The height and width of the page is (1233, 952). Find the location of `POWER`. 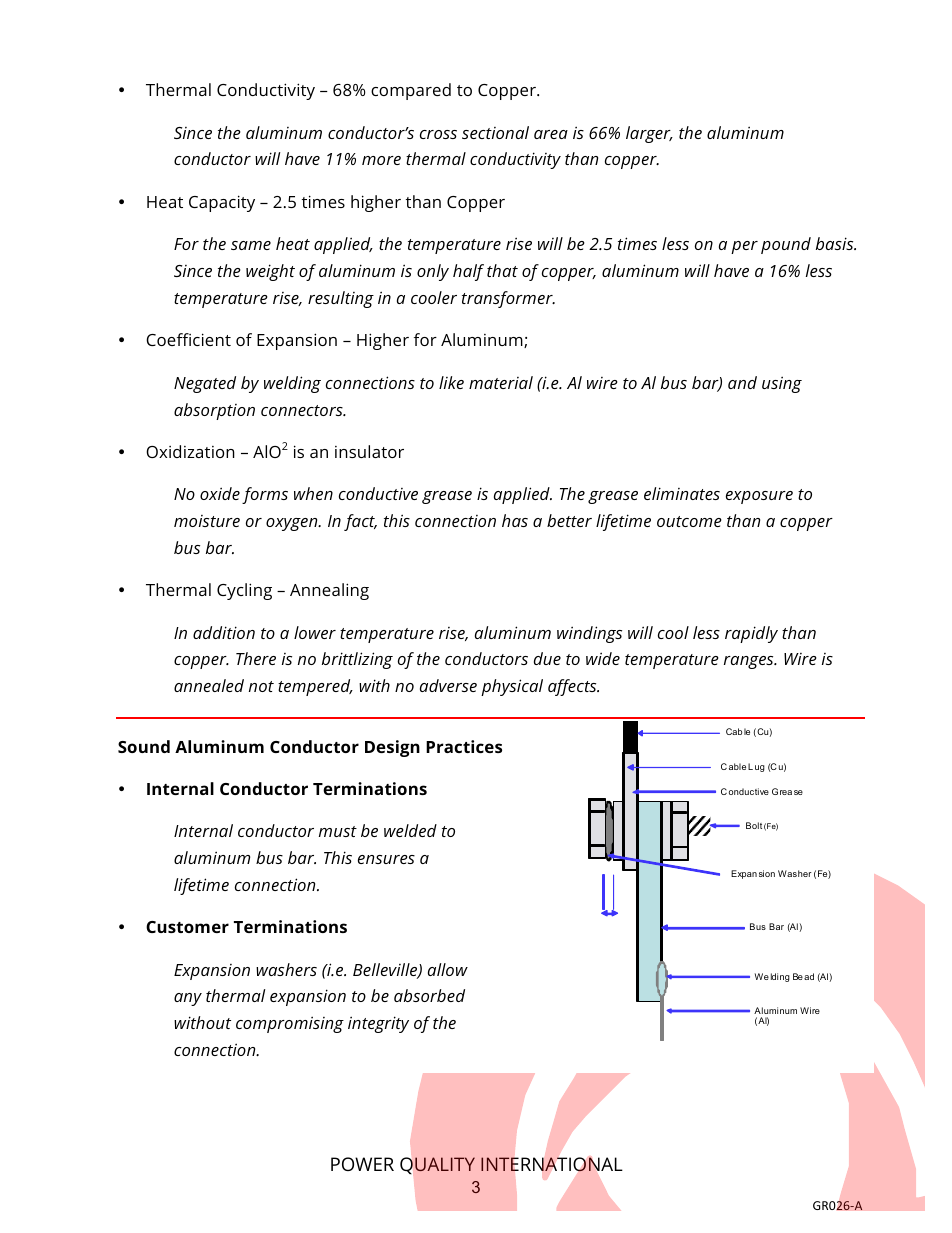

POWER is located at coordinates (362, 1164).
